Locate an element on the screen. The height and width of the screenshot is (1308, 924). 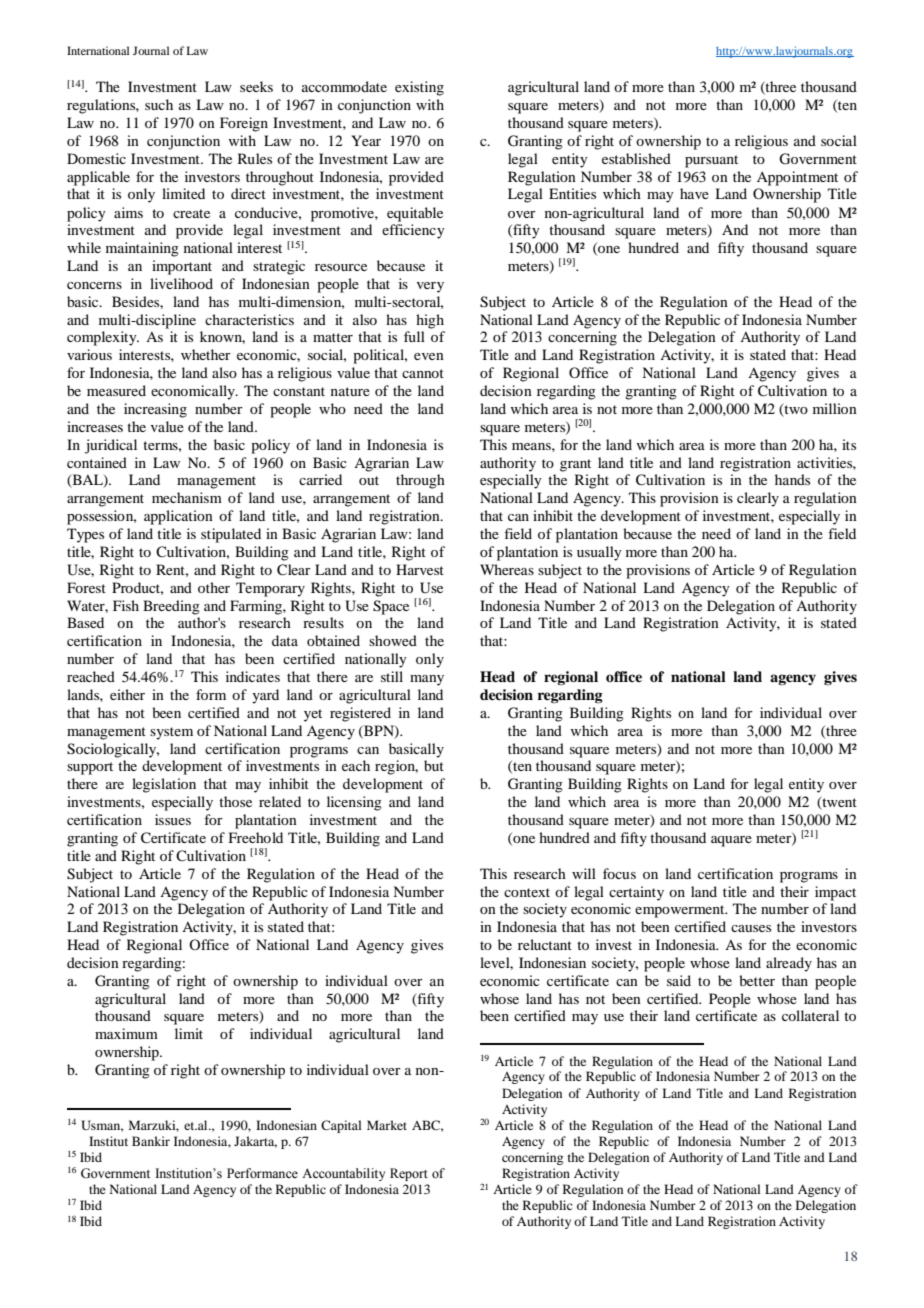
existing is located at coordinates (419, 88).
